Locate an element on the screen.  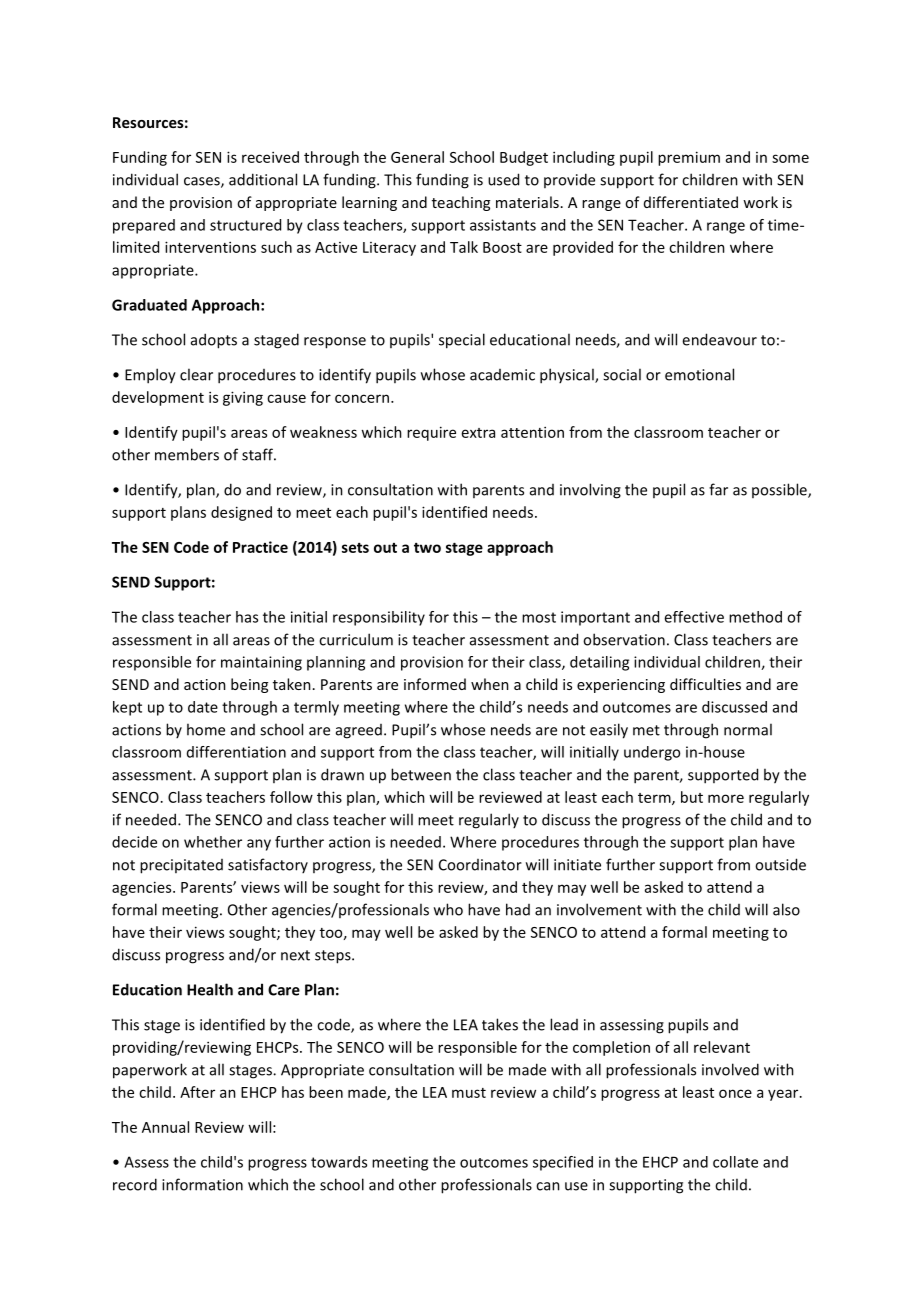
must is located at coordinates (469, 1093).
